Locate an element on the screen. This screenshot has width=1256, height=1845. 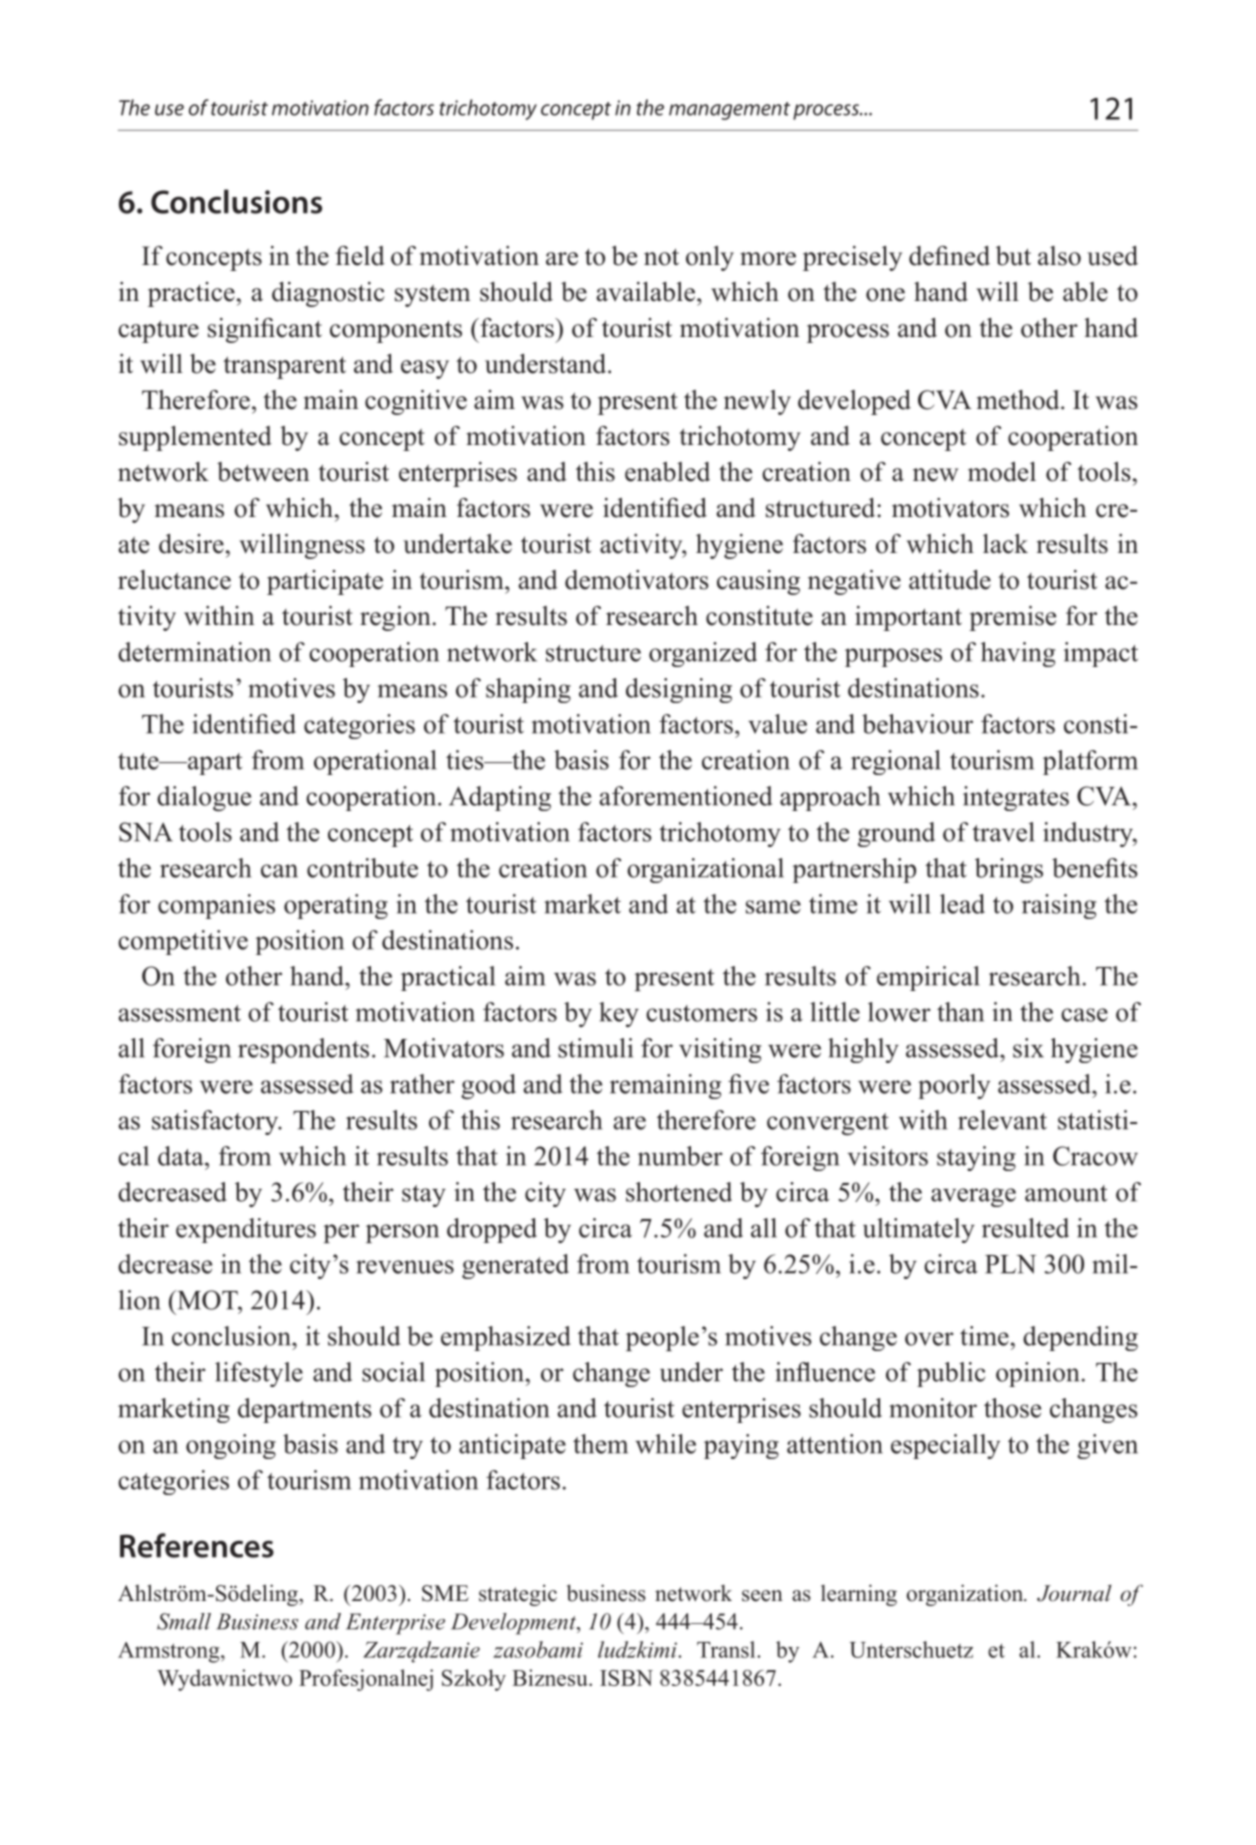
Small is located at coordinates (184, 1621).
